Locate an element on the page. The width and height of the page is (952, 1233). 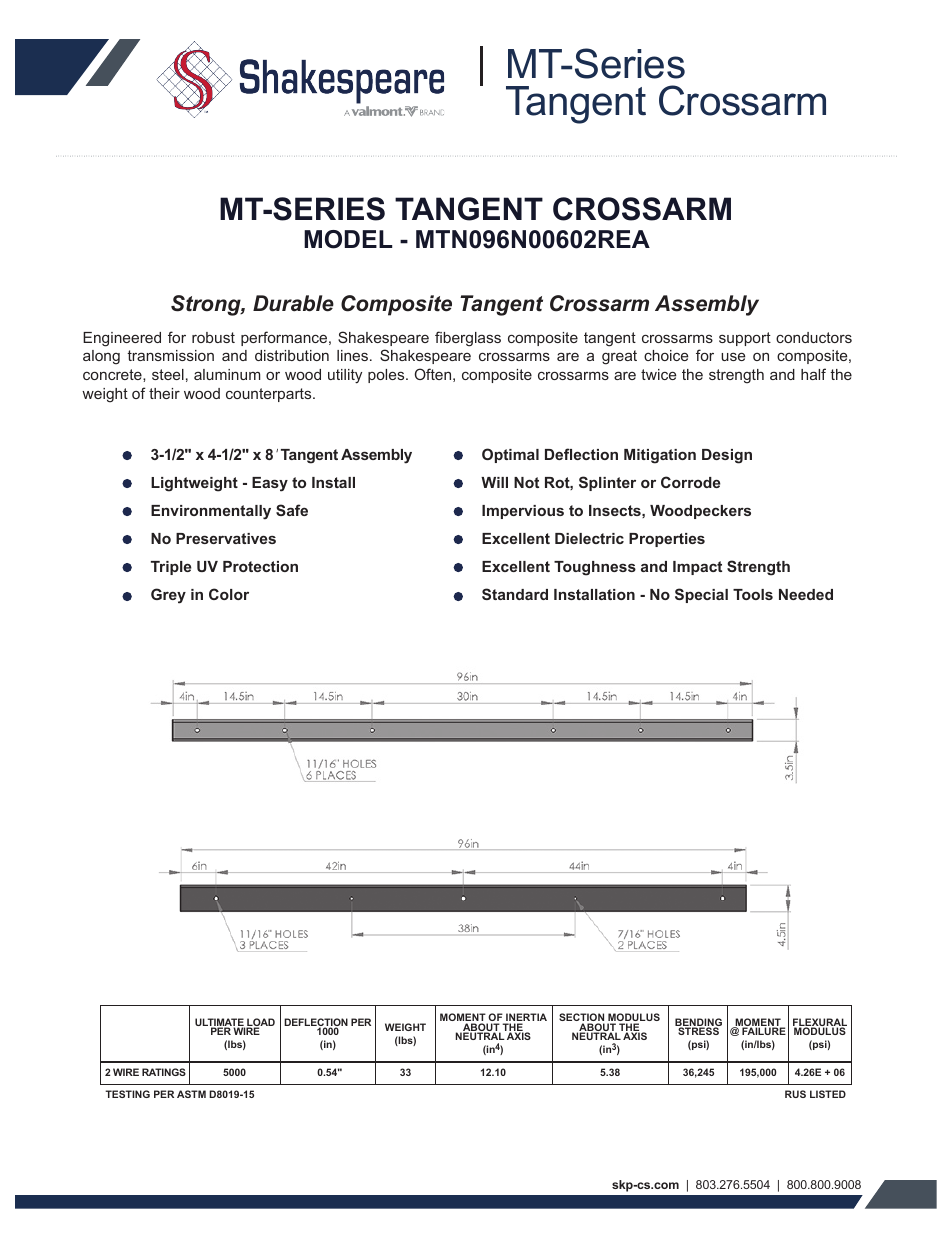
Environmentally is located at coordinates (211, 512).
